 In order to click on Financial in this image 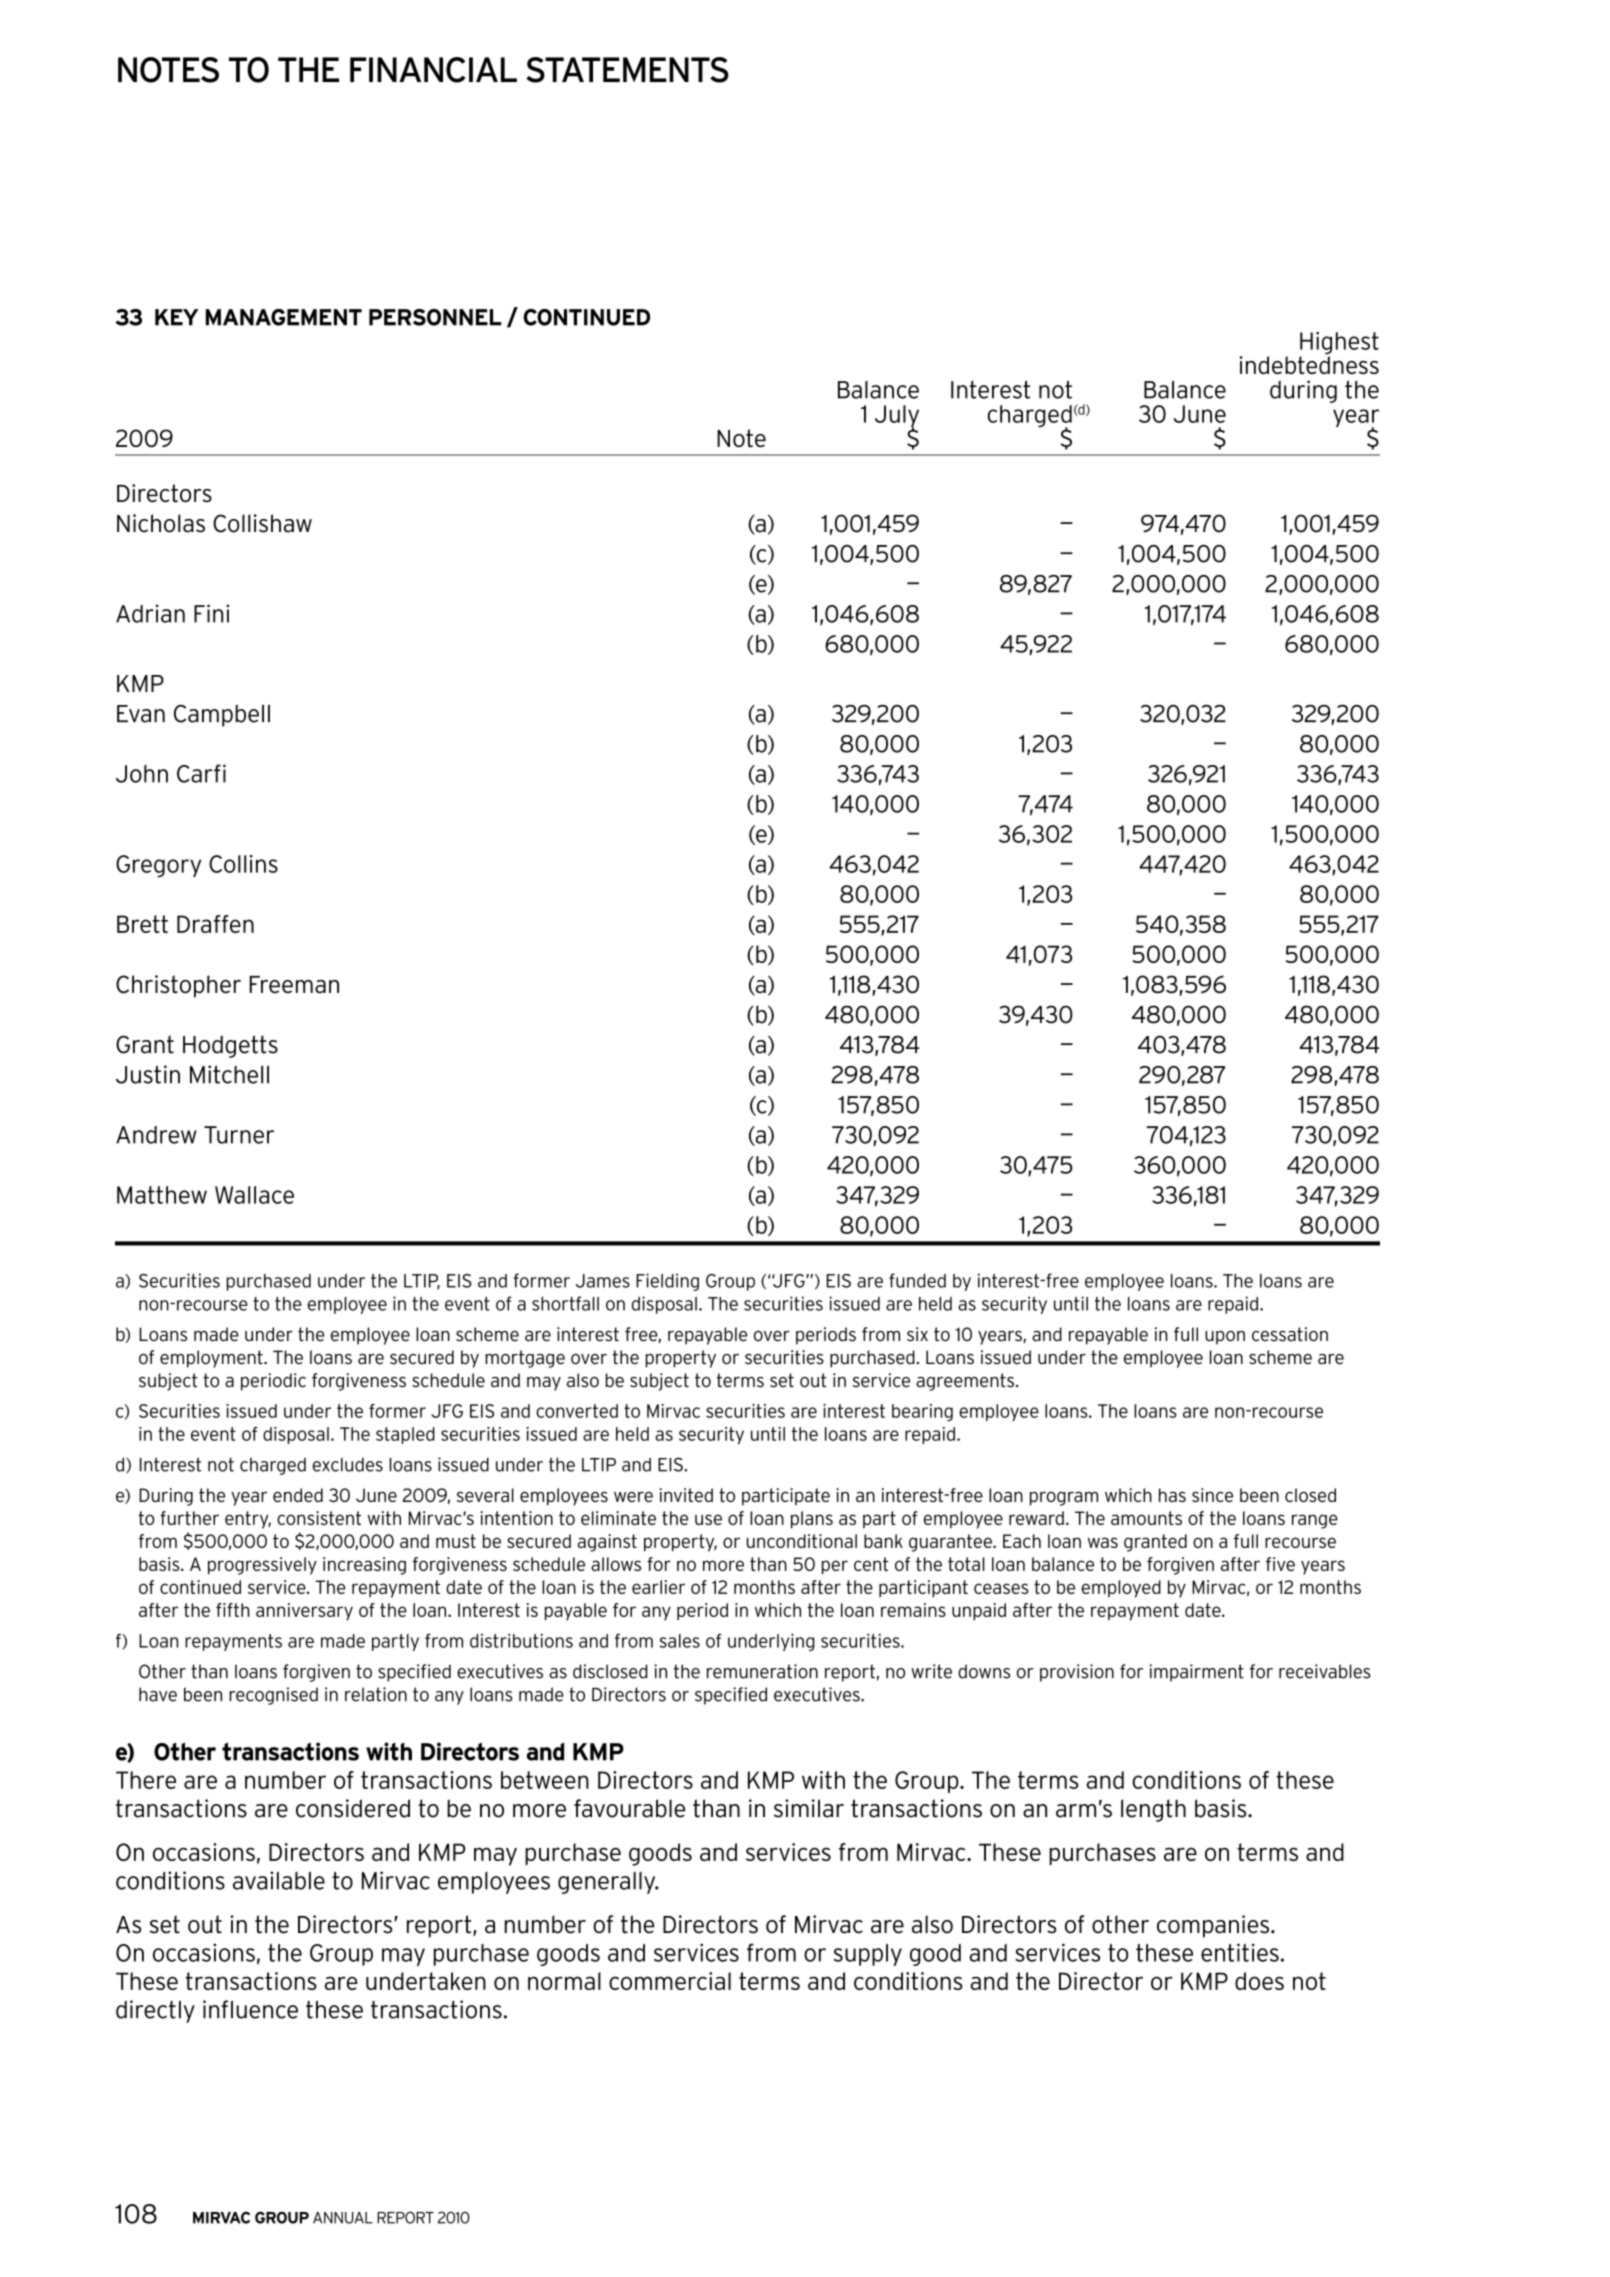, I will do `click(433, 70)`.
